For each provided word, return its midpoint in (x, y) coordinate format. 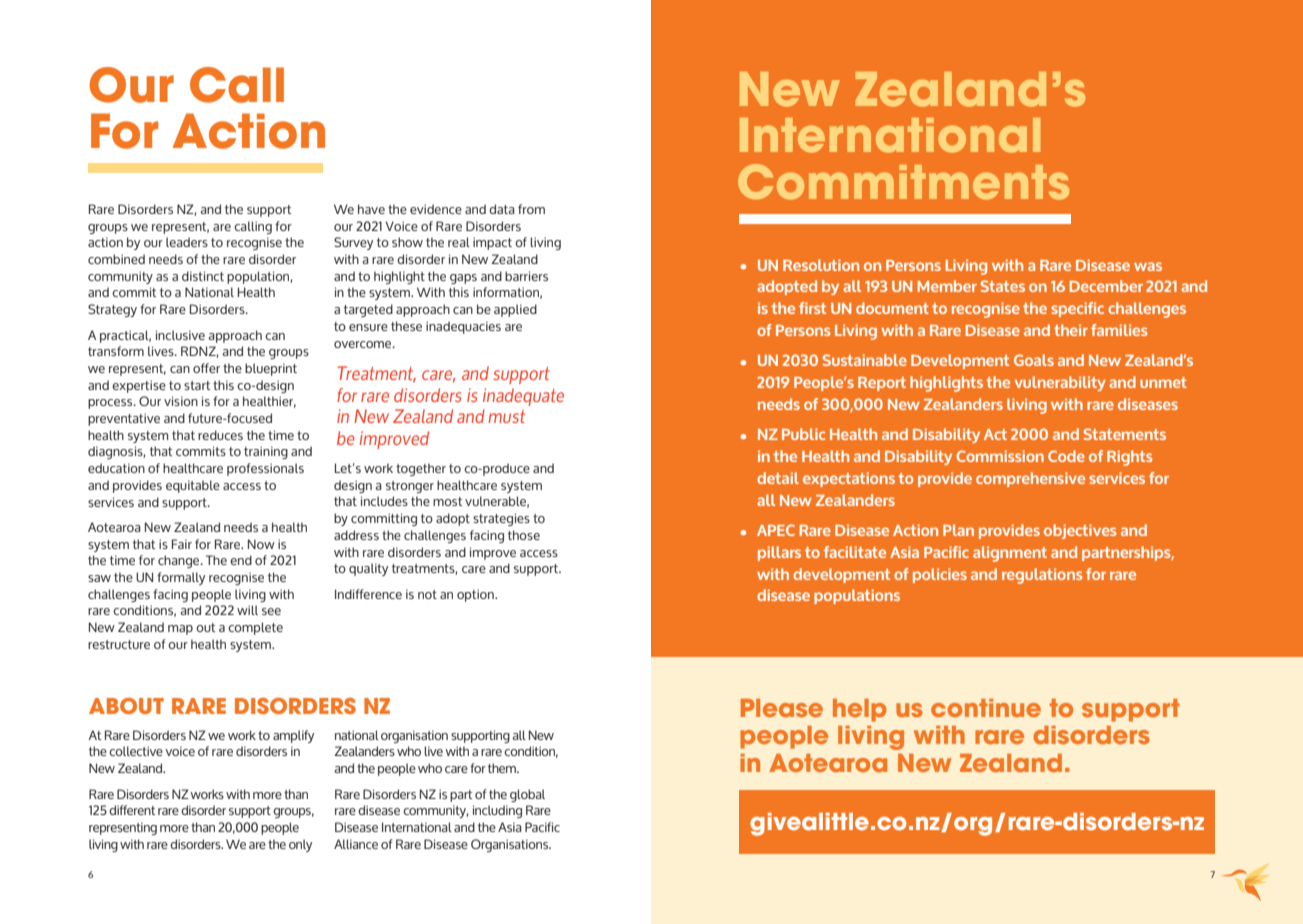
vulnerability (1060, 383)
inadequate (523, 397)
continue (986, 708)
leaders (187, 242)
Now (261, 544)
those (524, 535)
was (1148, 266)
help (860, 710)
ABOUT (126, 706)
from (531, 209)
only (300, 845)
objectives (1080, 531)
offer (206, 368)
